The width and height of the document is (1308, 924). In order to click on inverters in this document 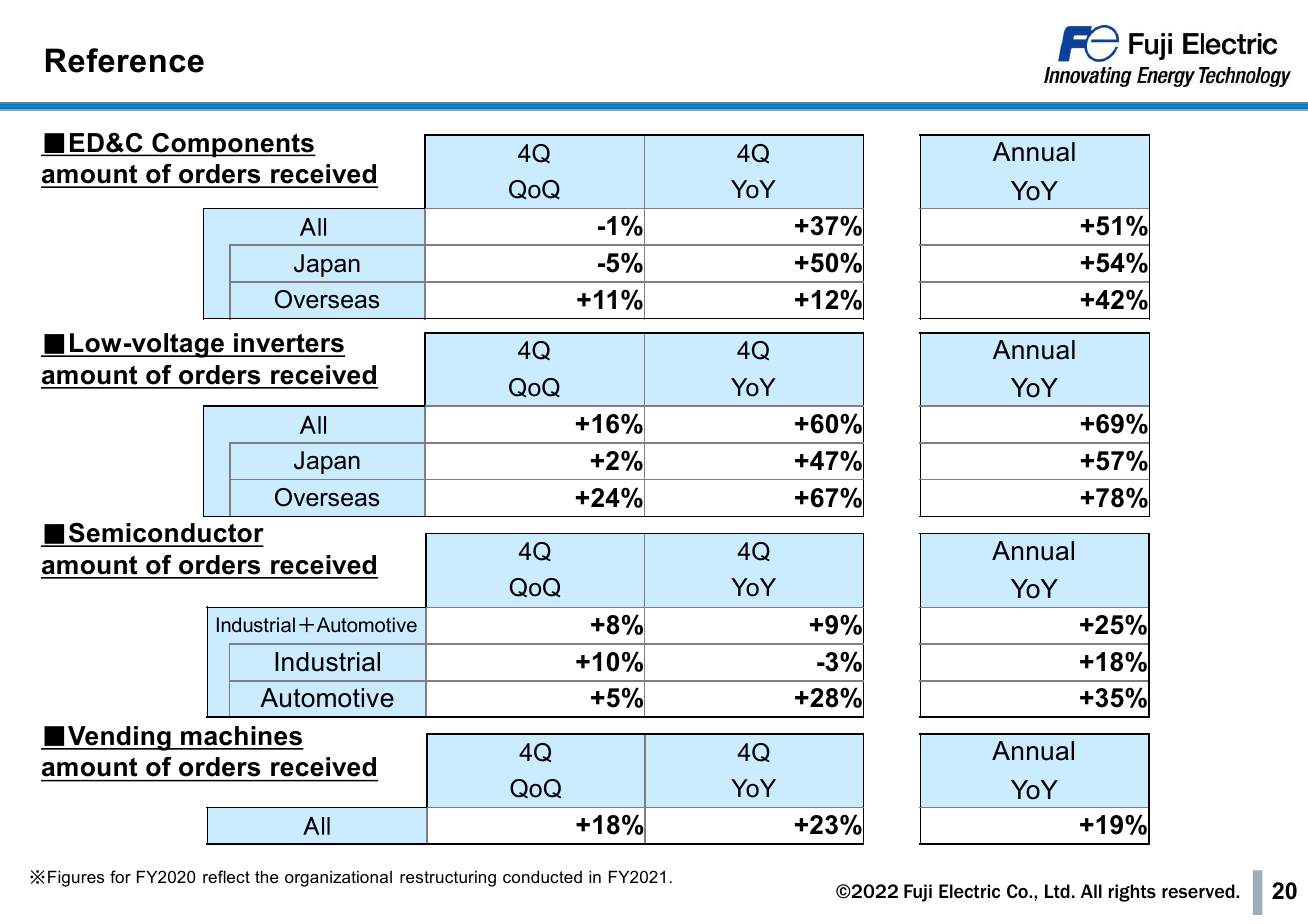, I will do `click(288, 344)`.
